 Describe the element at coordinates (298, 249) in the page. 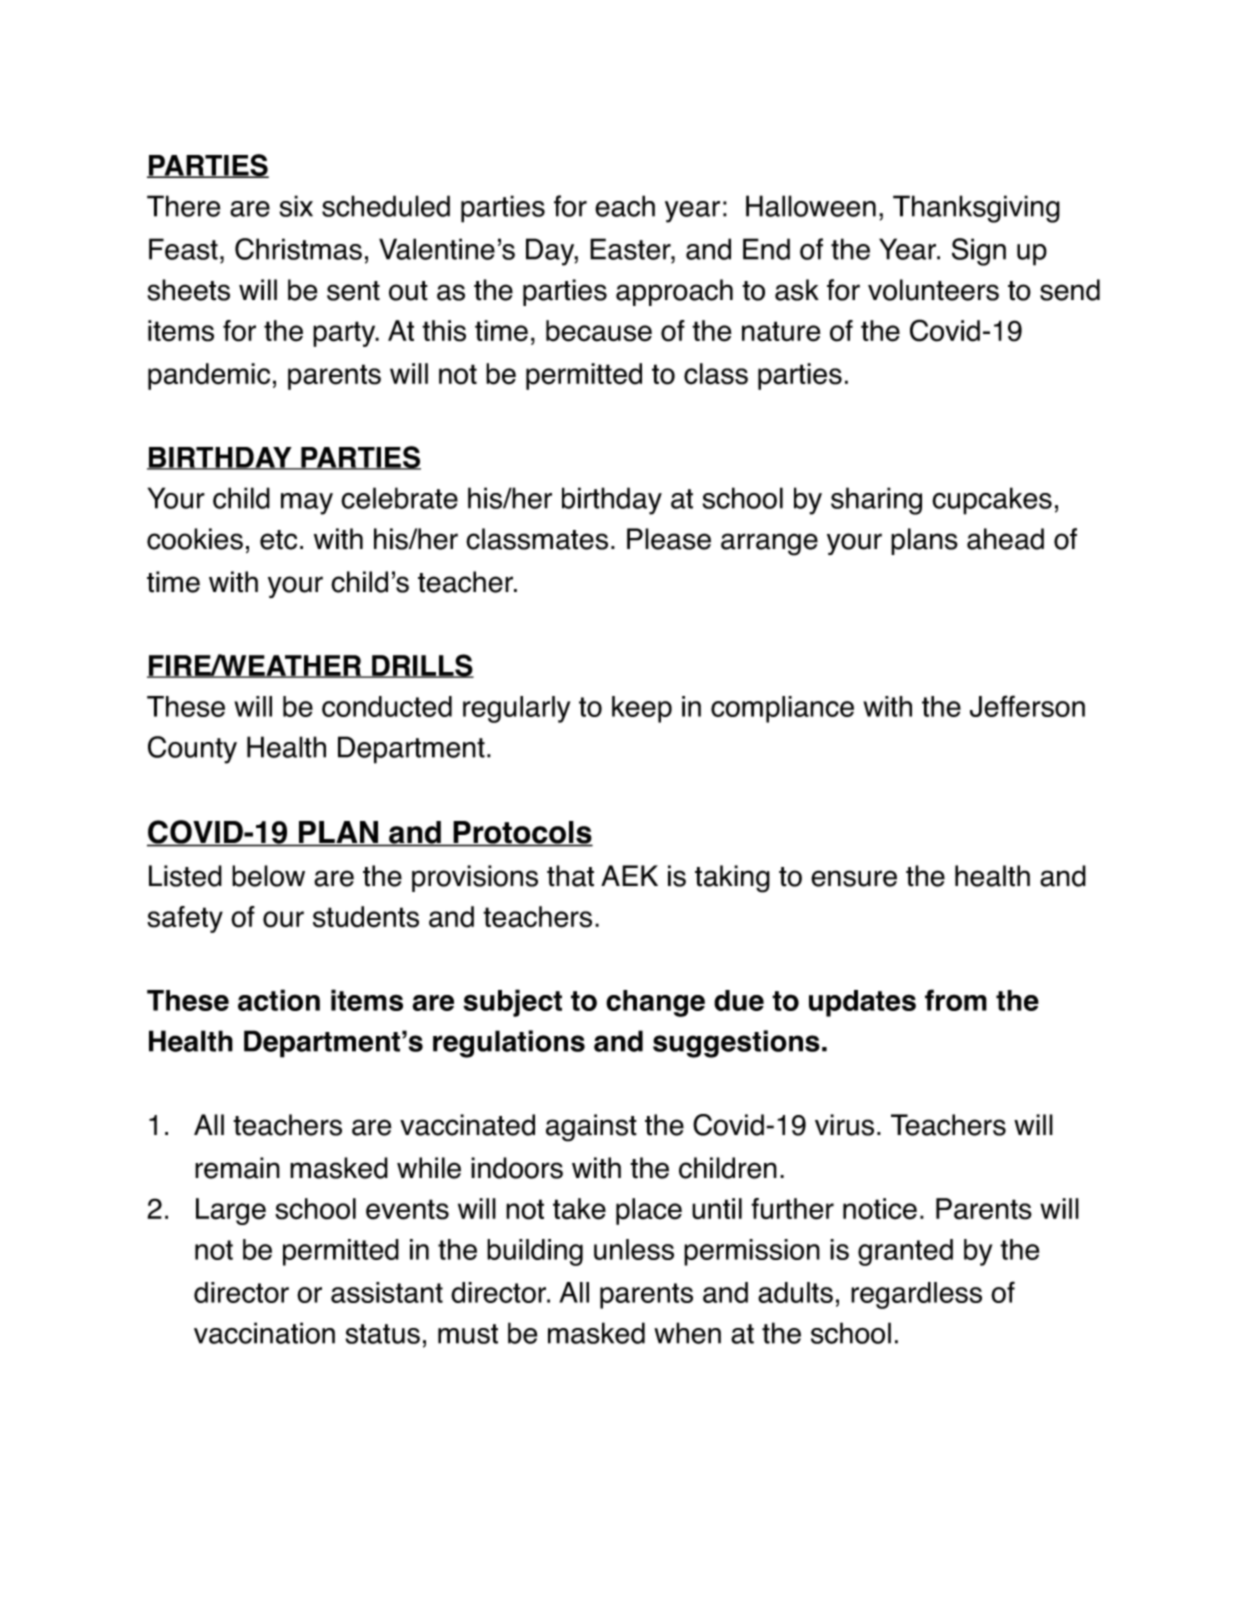

I see `Christmas` at that location.
